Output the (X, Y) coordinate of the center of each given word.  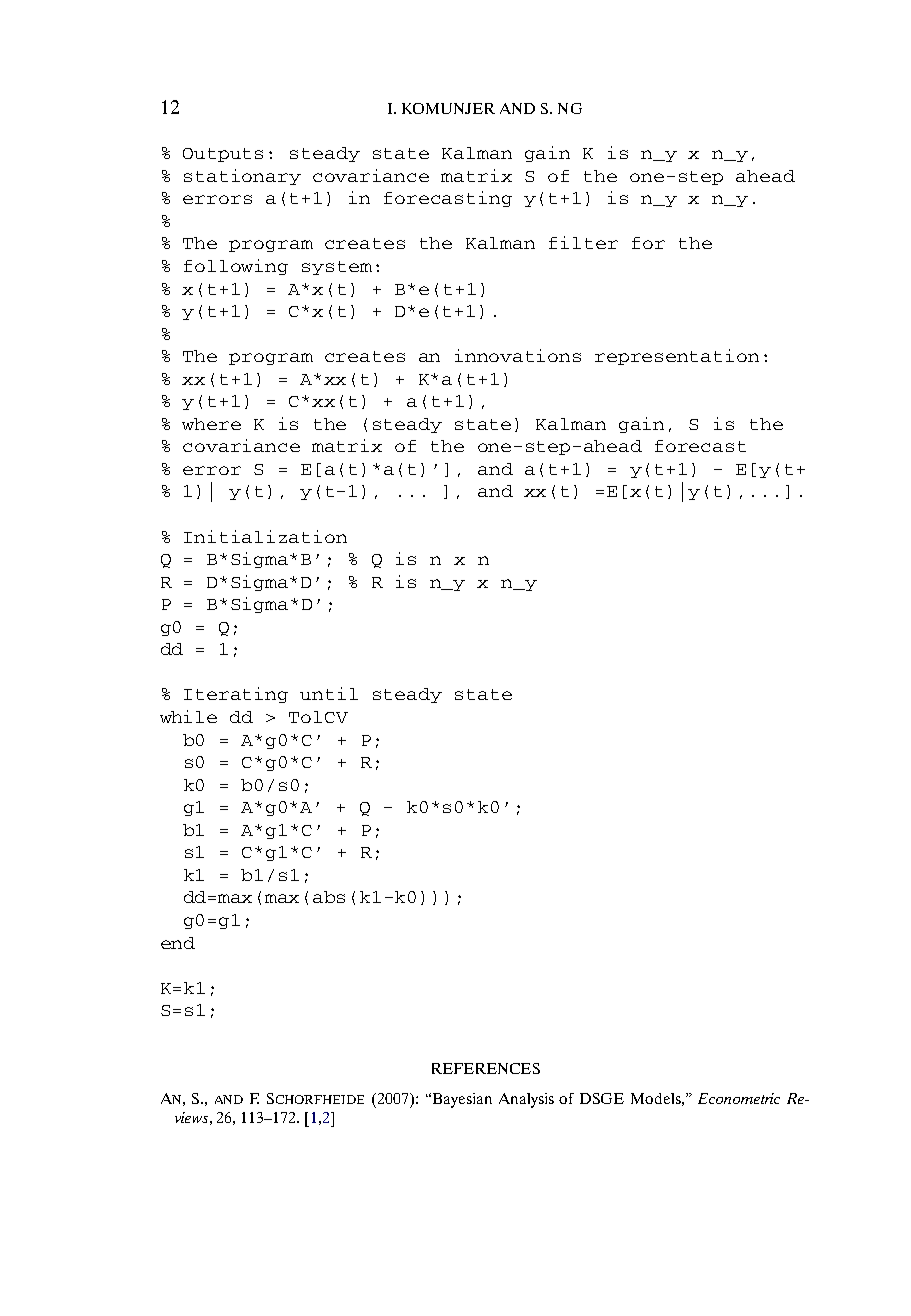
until (329, 693)
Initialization (265, 536)
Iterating (236, 695)
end (178, 943)
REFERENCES (486, 1068)
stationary (242, 177)
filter (583, 242)
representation (677, 357)
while (188, 716)
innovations (518, 355)
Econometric (739, 1098)
